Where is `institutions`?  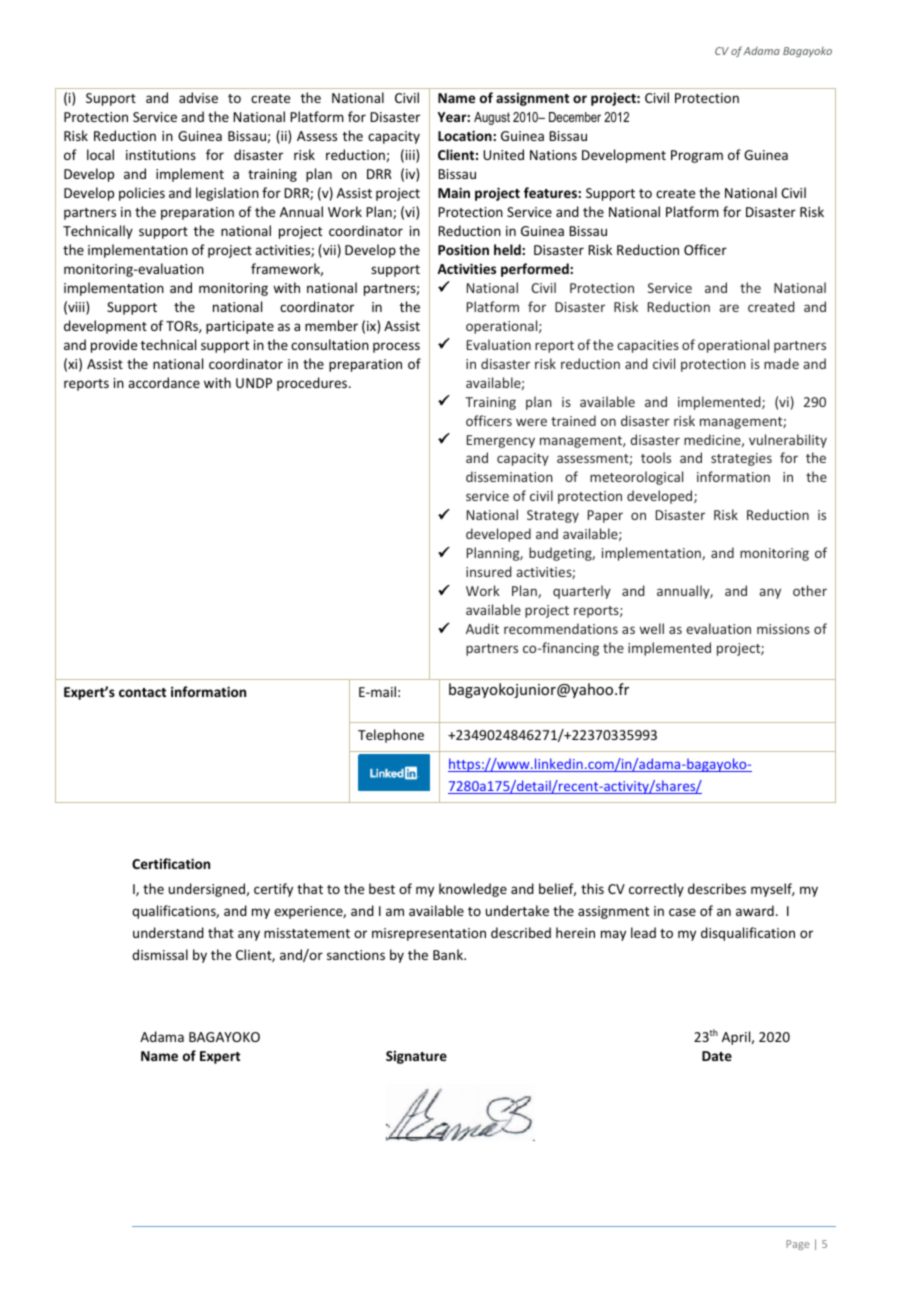
institutions is located at coordinates (161, 155).
